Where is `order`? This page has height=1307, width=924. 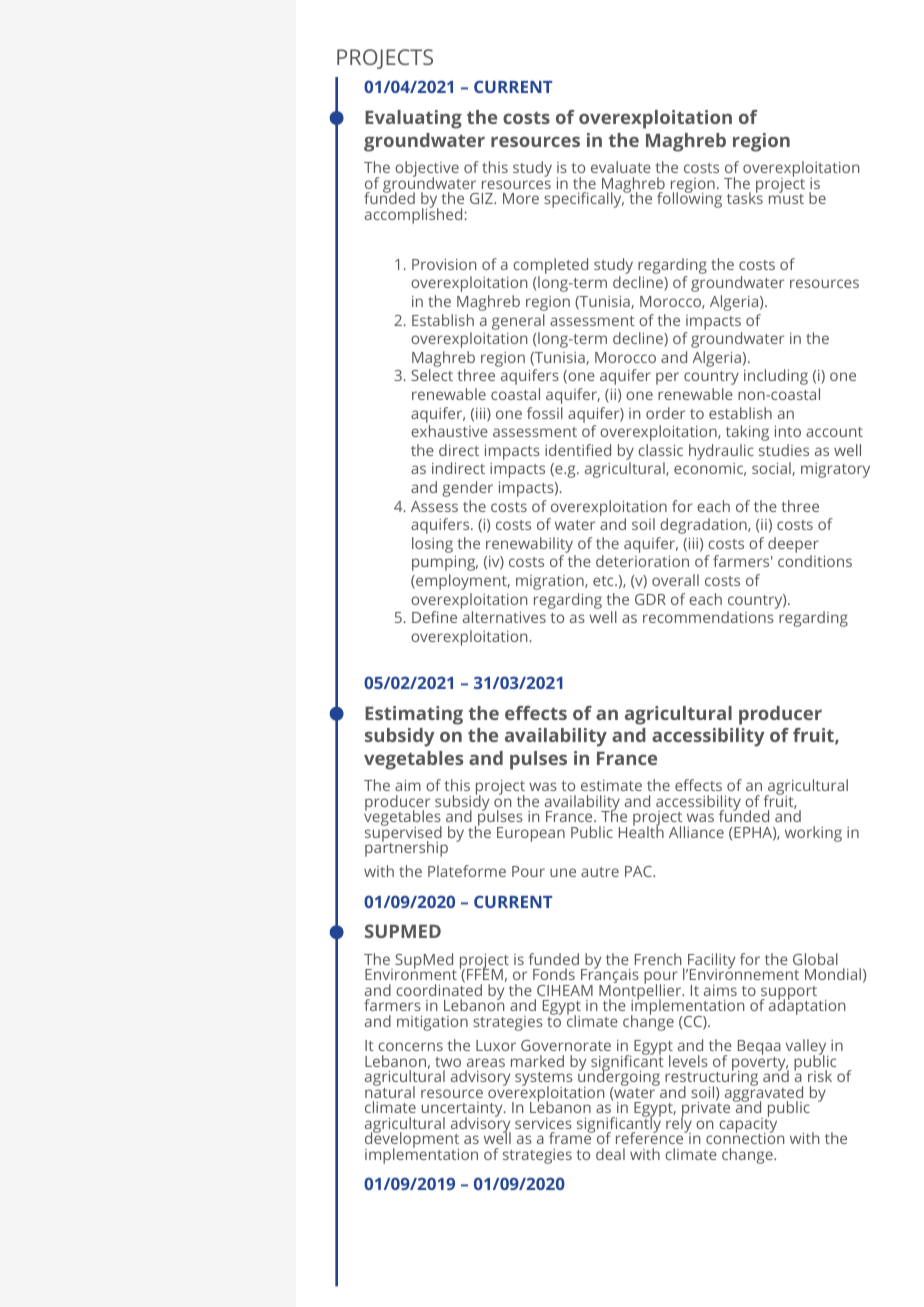 order is located at coordinates (665, 413).
